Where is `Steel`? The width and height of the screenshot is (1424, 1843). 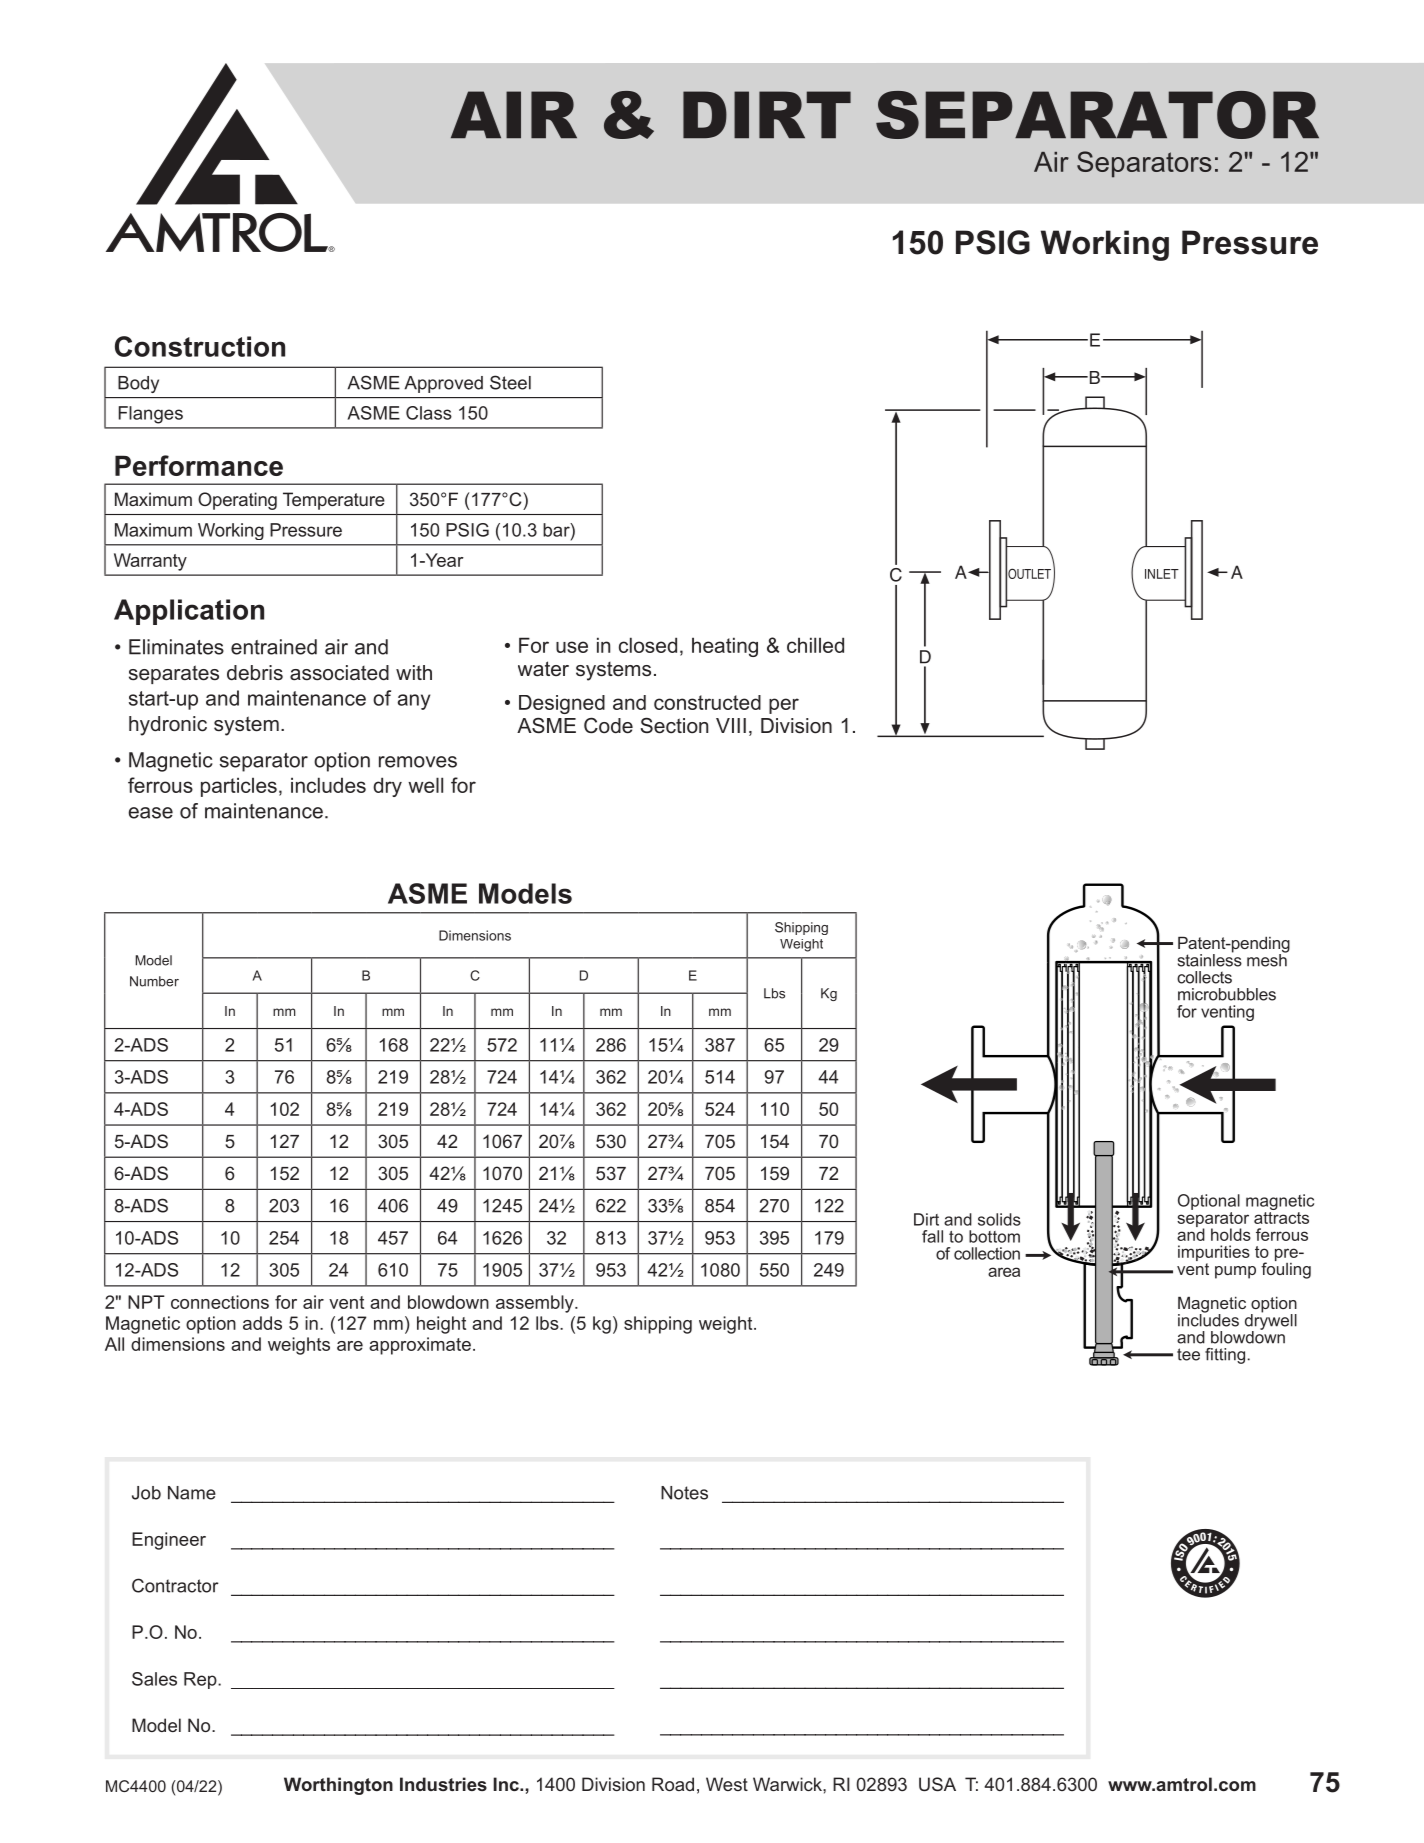 Steel is located at coordinates (510, 382).
